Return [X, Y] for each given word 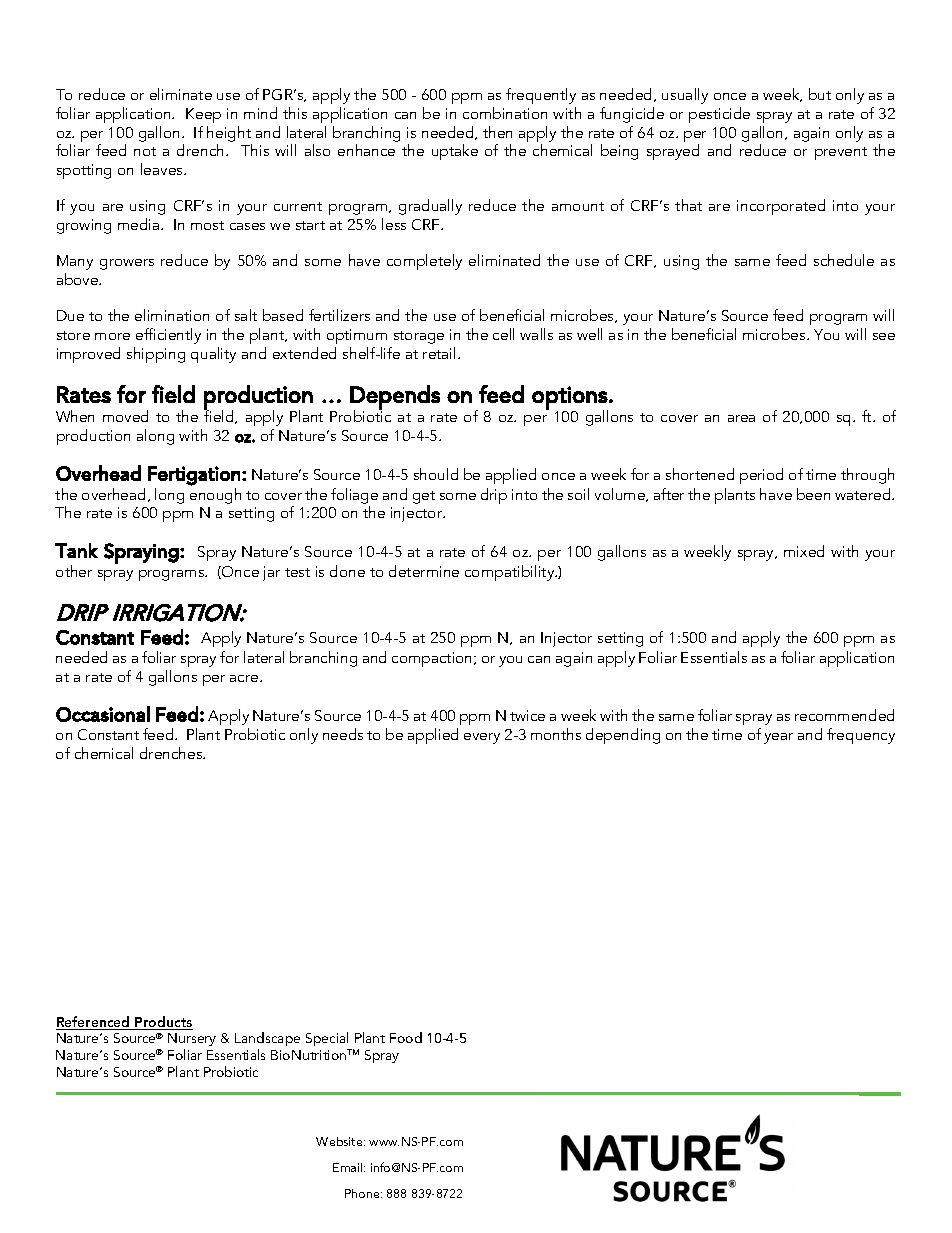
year [778, 738]
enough [215, 496]
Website [340, 1141]
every [482, 738]
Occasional [103, 714]
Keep [203, 115]
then [497, 132]
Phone [363, 1193]
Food [406, 1037]
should [436, 474]
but [820, 94]
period [761, 476]
